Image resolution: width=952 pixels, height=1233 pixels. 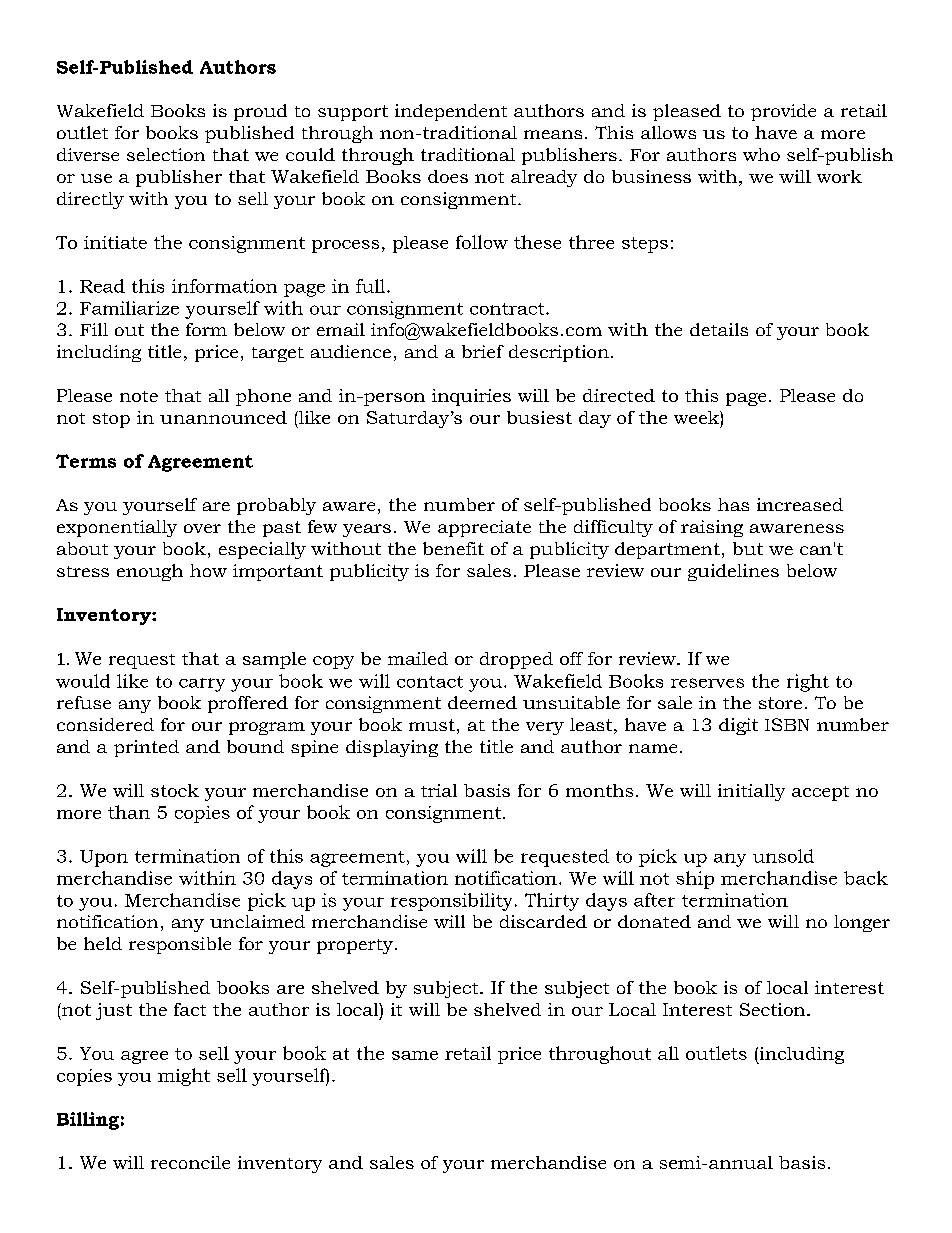 What do you see at coordinates (761, 154) in the document?
I see `who` at bounding box center [761, 154].
